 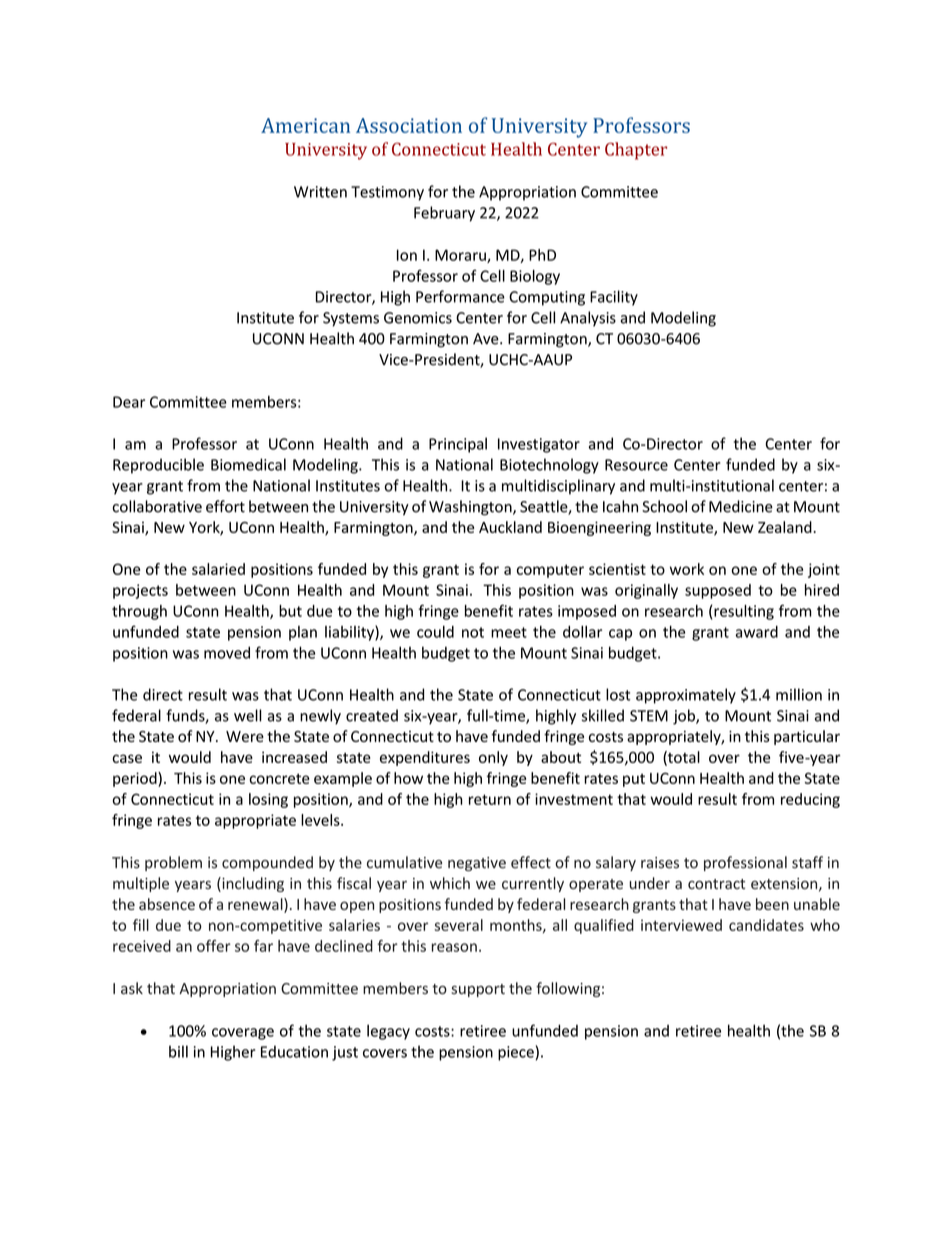 What do you see at coordinates (418, 318) in the page?
I see `Genomics` at bounding box center [418, 318].
